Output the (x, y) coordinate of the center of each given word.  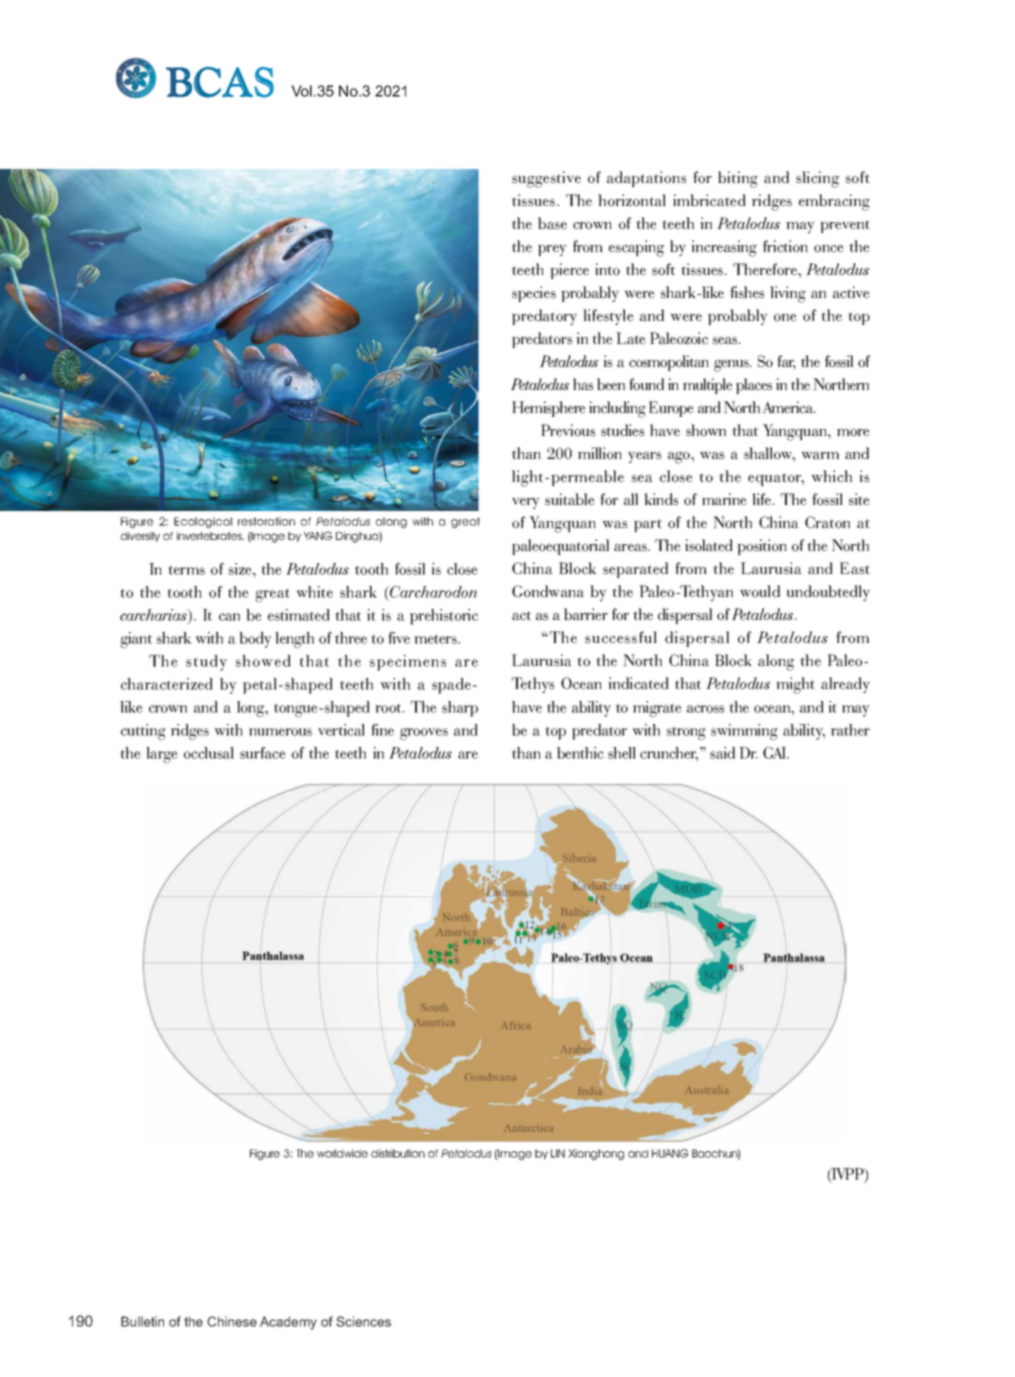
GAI (776, 753)
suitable (569, 499)
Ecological (203, 522)
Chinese (232, 1321)
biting (738, 179)
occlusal (209, 753)
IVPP (848, 1175)
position (762, 547)
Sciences (363, 1321)
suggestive (546, 179)
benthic (580, 753)
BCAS (220, 82)
